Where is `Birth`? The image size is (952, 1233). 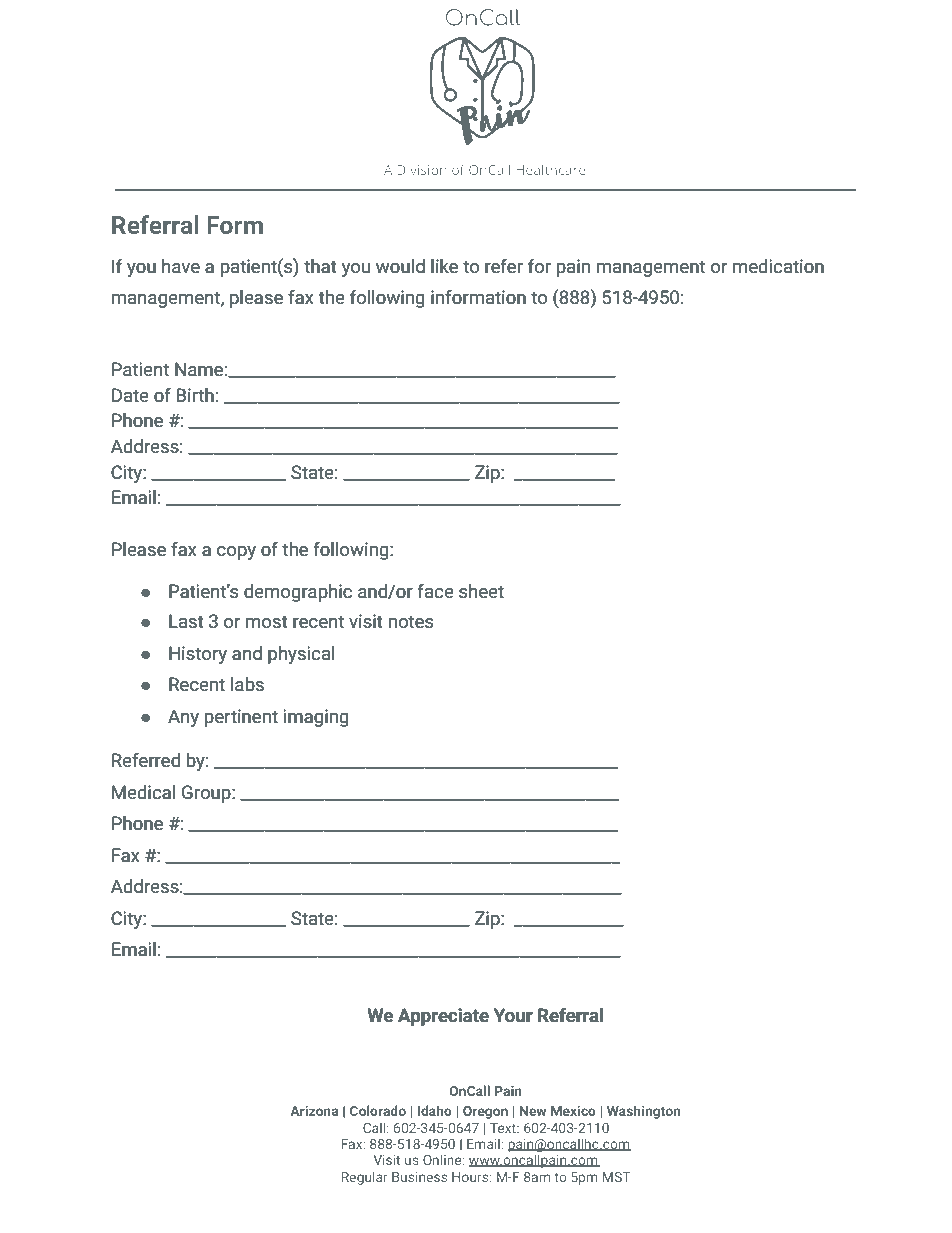
Birth is located at coordinates (195, 395).
